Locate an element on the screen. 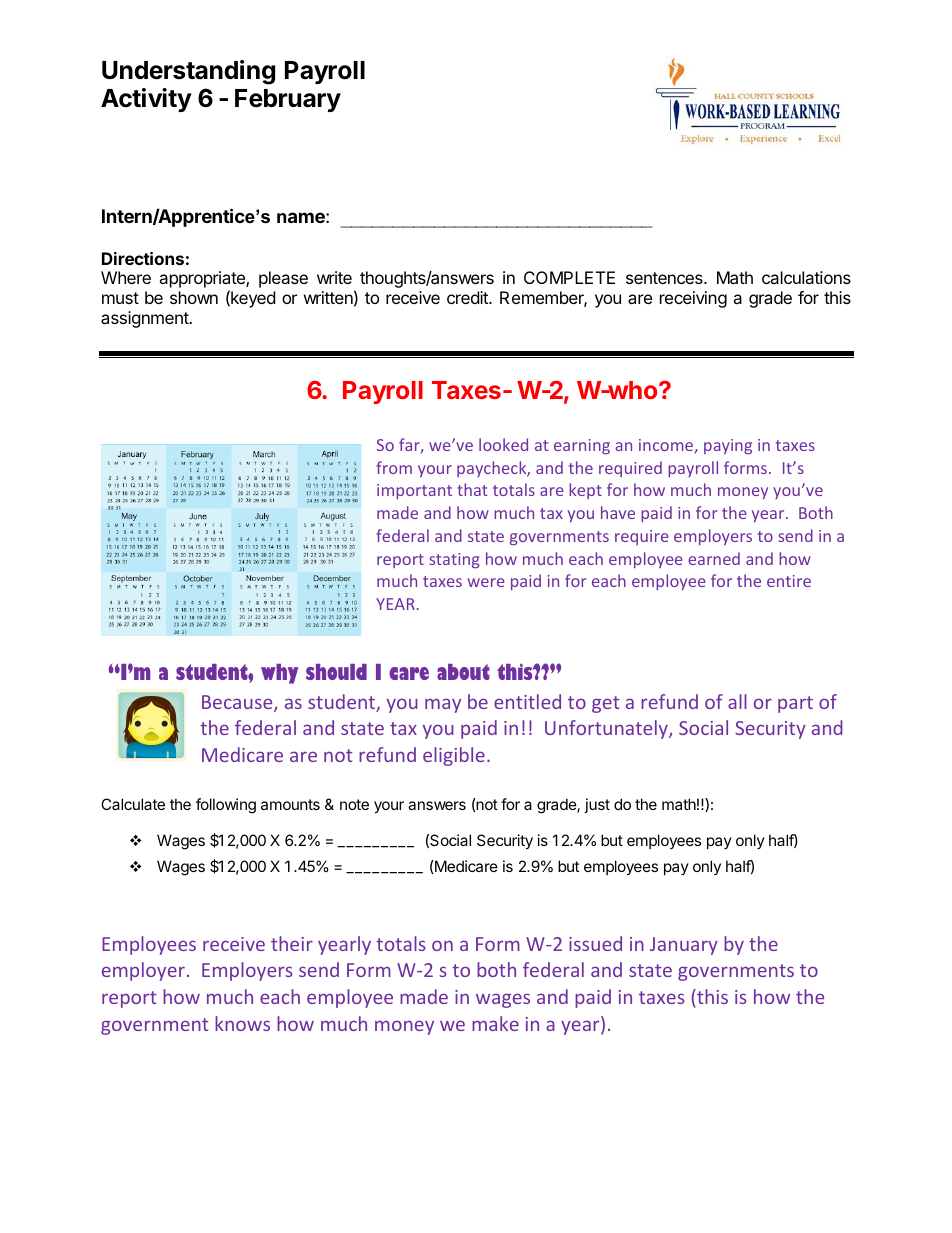 This screenshot has height=1233, width=952. knows is located at coordinates (242, 1023).
